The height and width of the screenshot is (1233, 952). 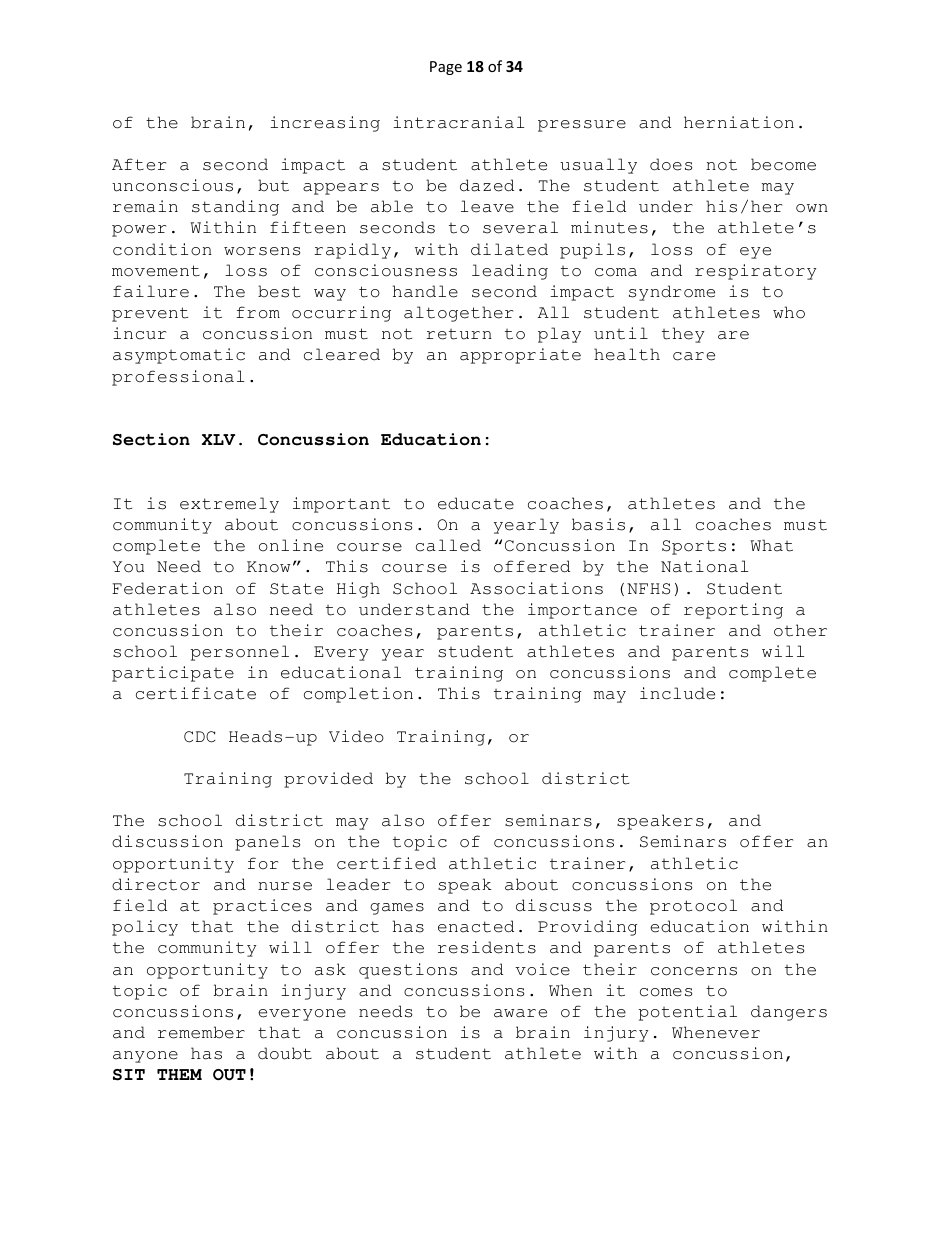 I want to click on herniation, so click(x=739, y=122).
